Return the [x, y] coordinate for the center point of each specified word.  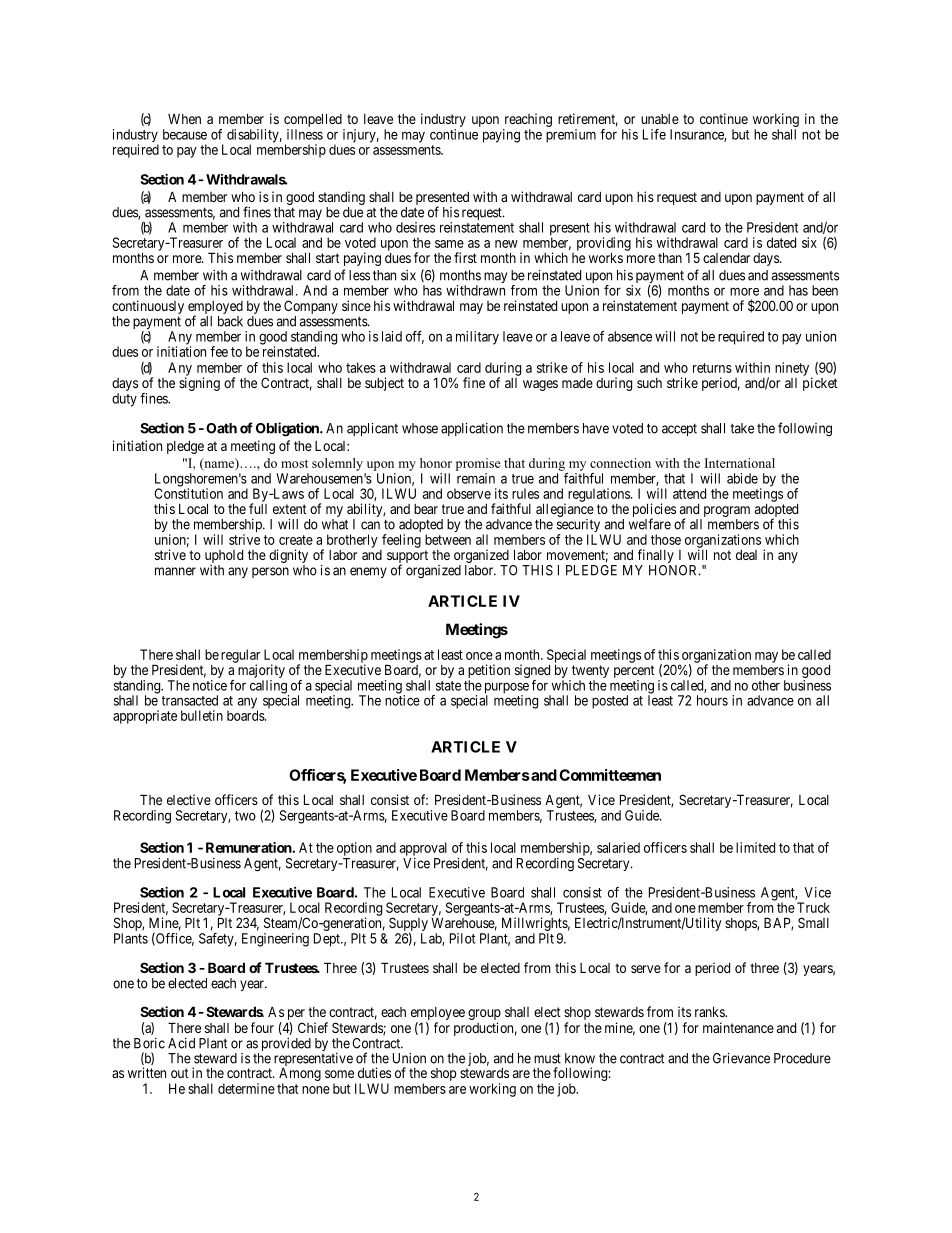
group [484, 1016]
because [185, 134]
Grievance [741, 1058]
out [180, 1073]
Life [654, 134]
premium [571, 136]
